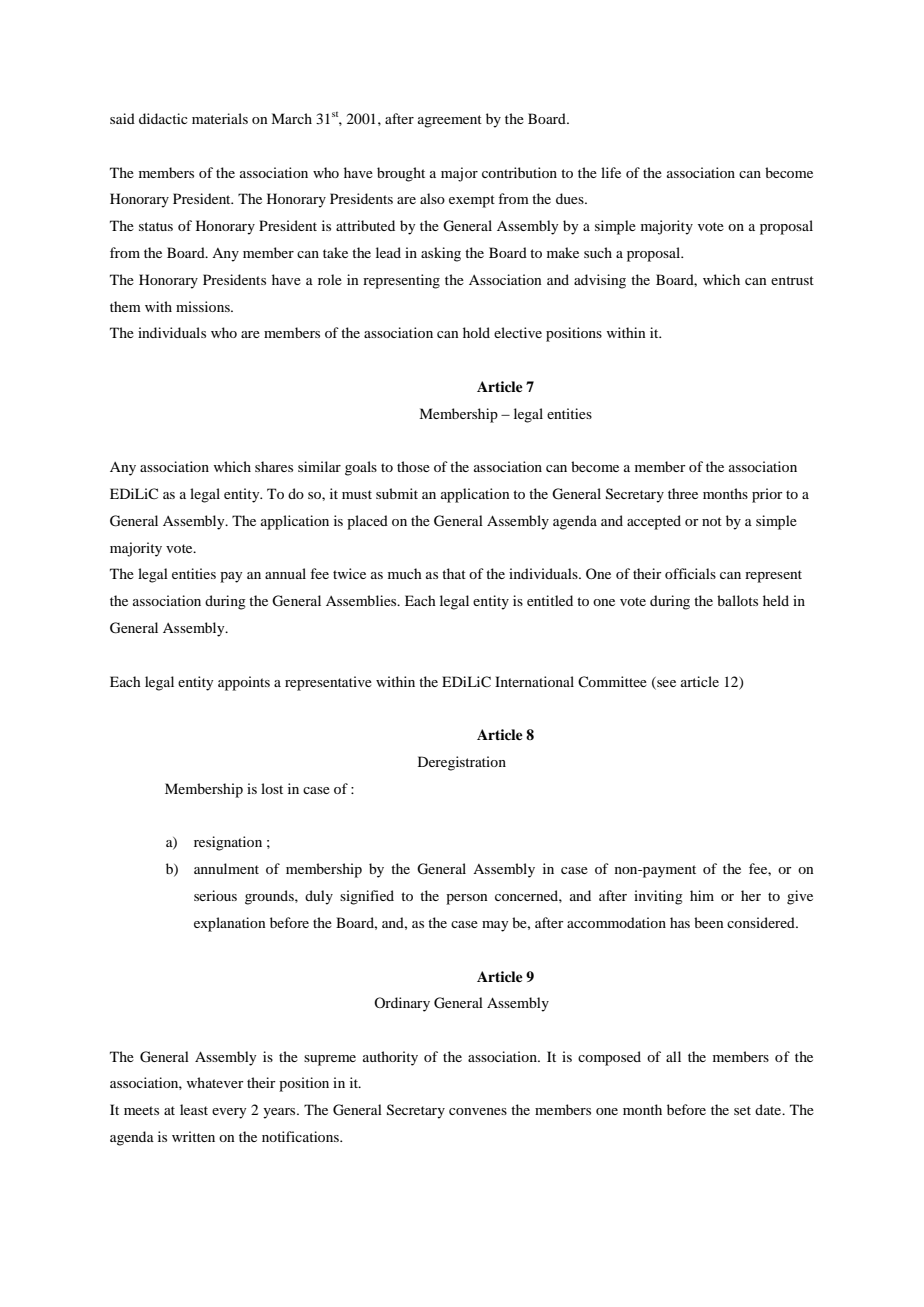  Describe the element at coordinates (478, 1111) in the document. I see `convenes` at that location.
